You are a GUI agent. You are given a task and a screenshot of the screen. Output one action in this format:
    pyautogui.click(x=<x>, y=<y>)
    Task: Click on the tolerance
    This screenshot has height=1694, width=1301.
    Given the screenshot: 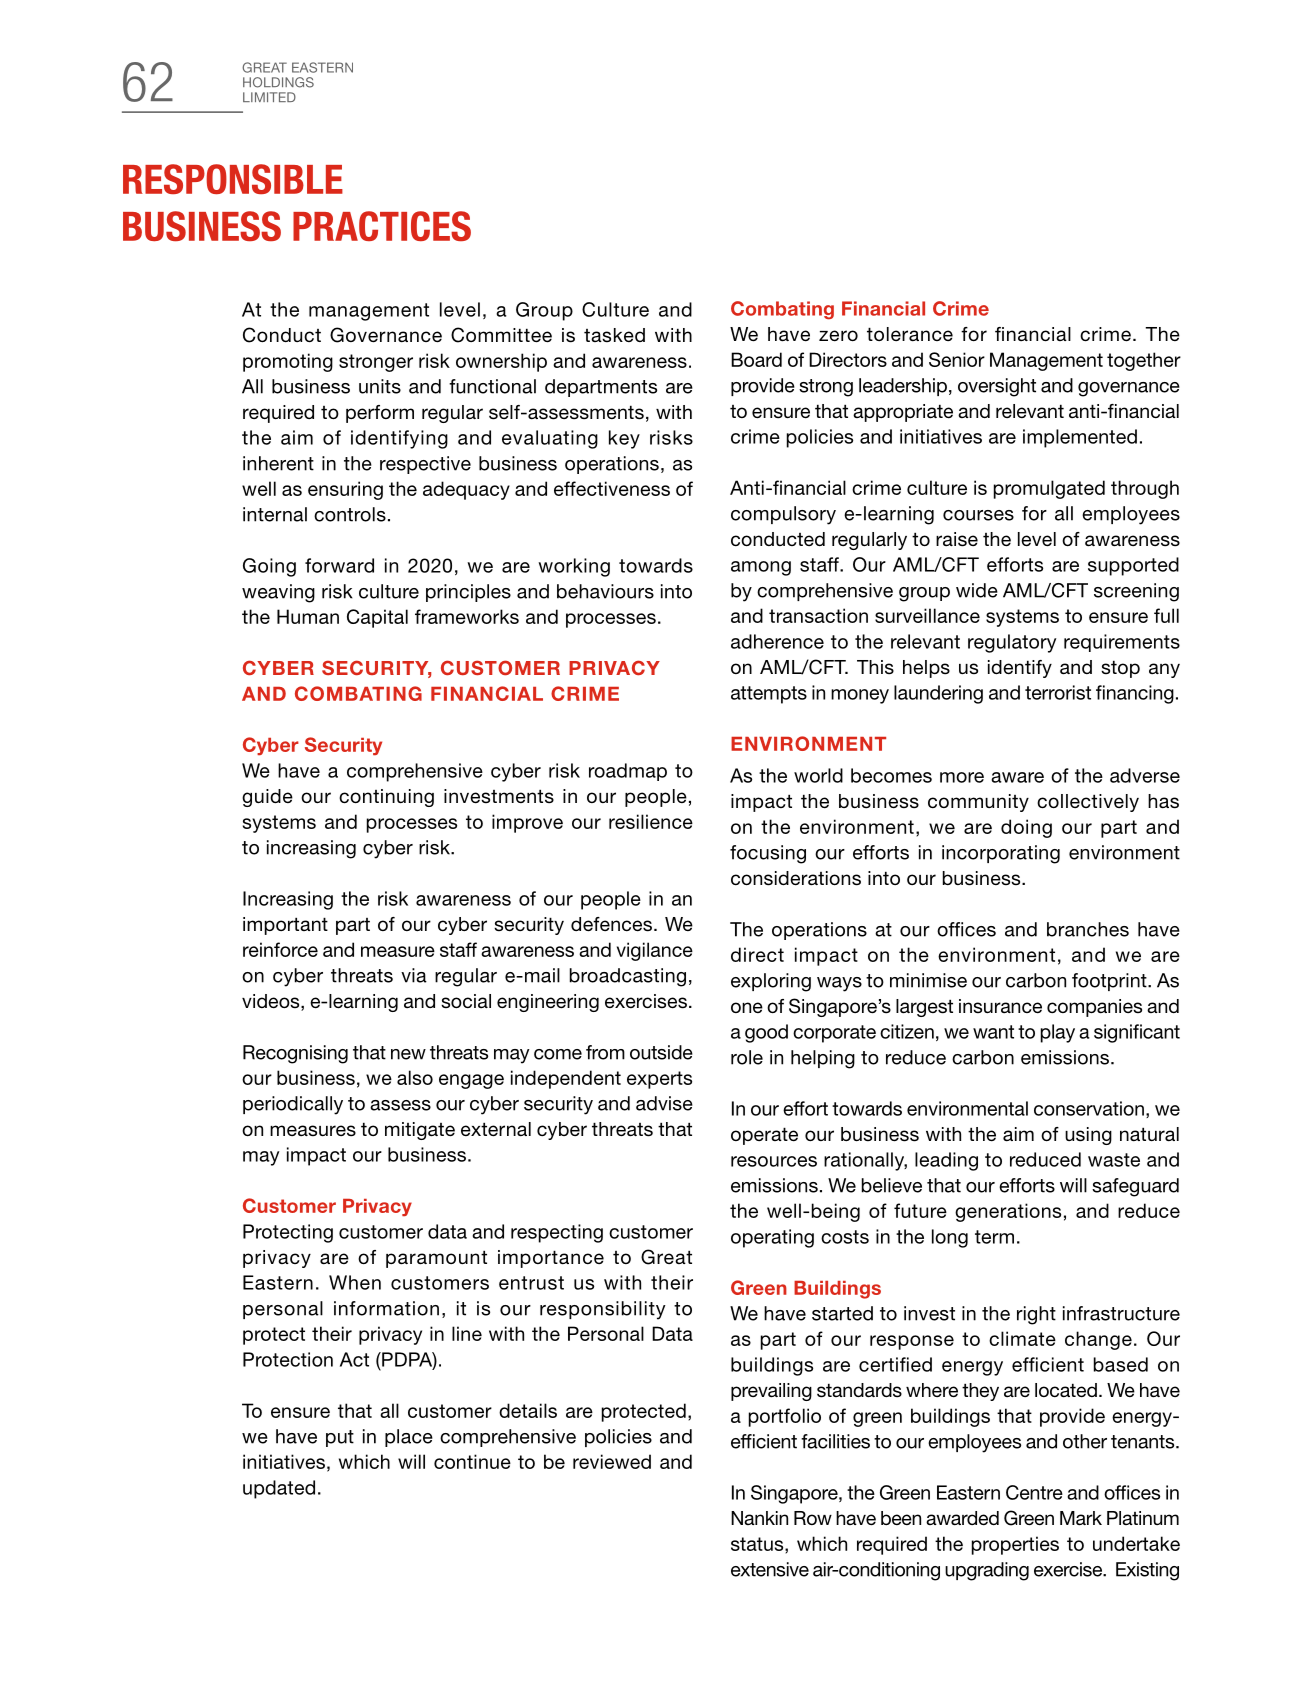 What is the action you would take?
    pyautogui.click(x=910, y=334)
